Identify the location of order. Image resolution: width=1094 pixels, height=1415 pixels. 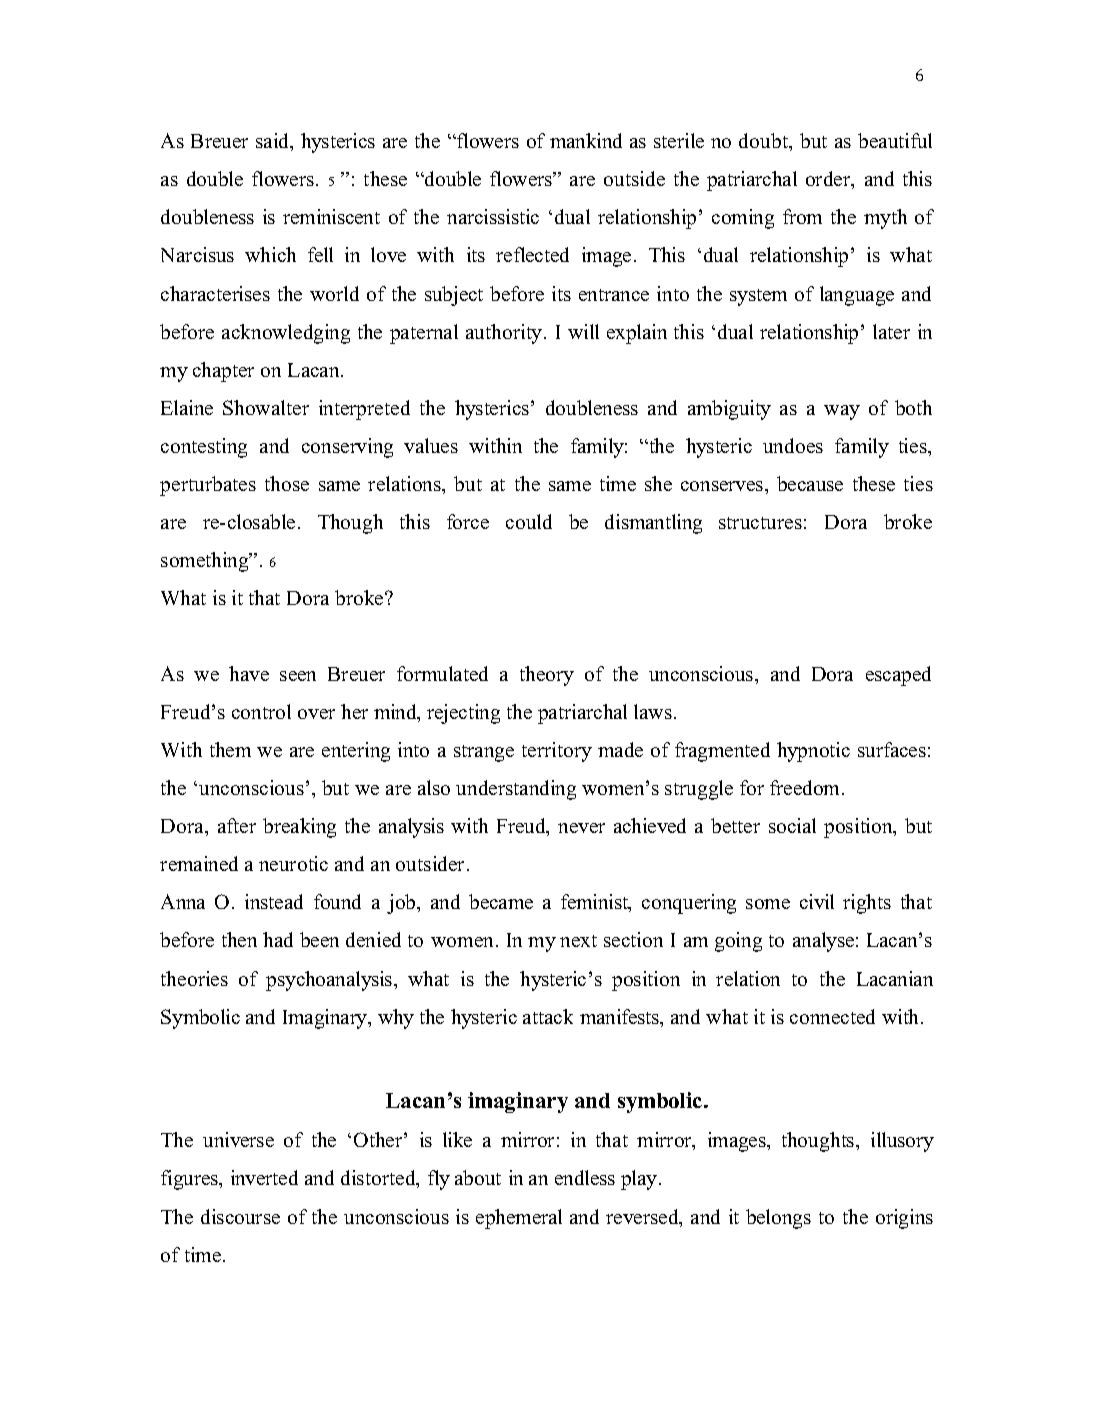
(829, 180).
